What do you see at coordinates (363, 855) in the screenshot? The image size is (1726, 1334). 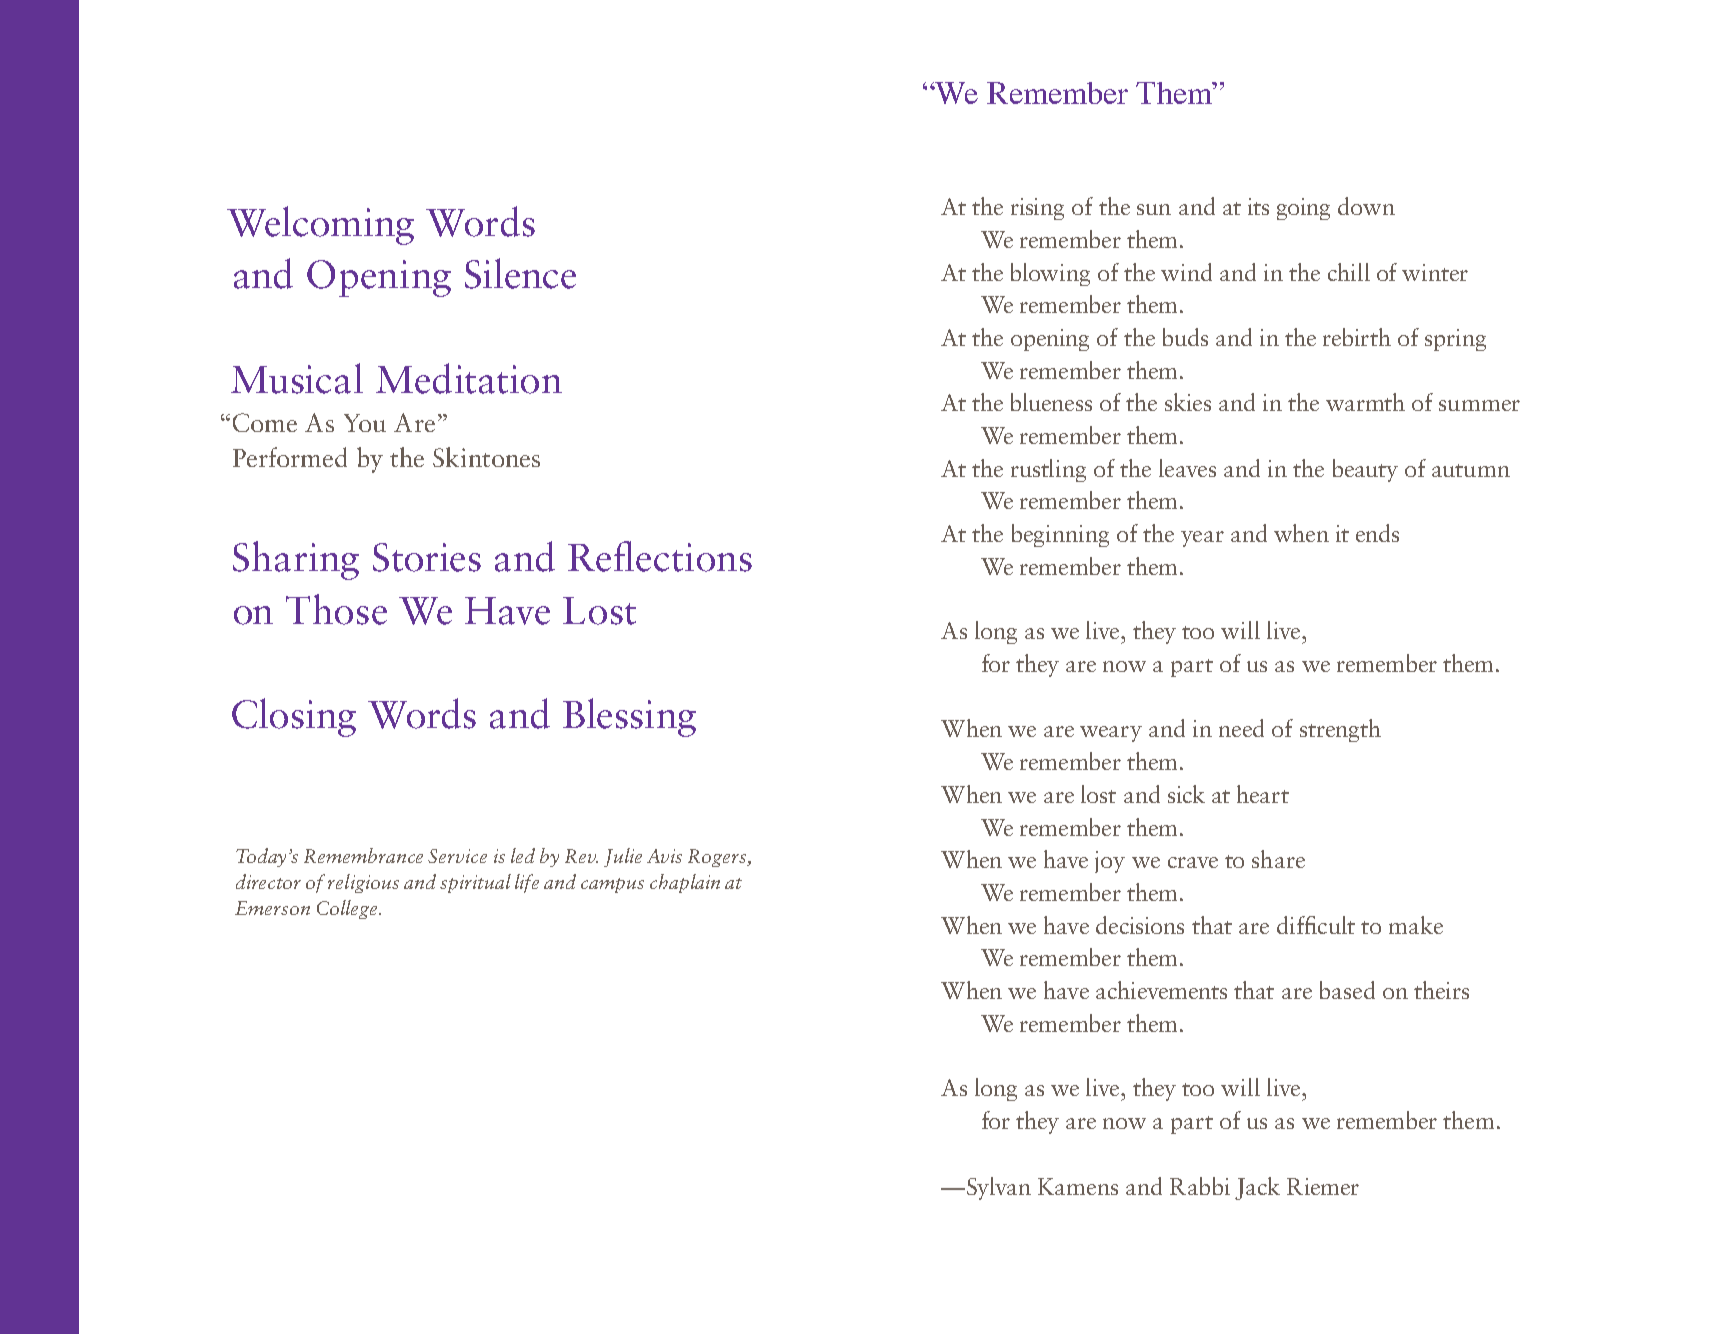 I see `Remembrance` at bounding box center [363, 855].
